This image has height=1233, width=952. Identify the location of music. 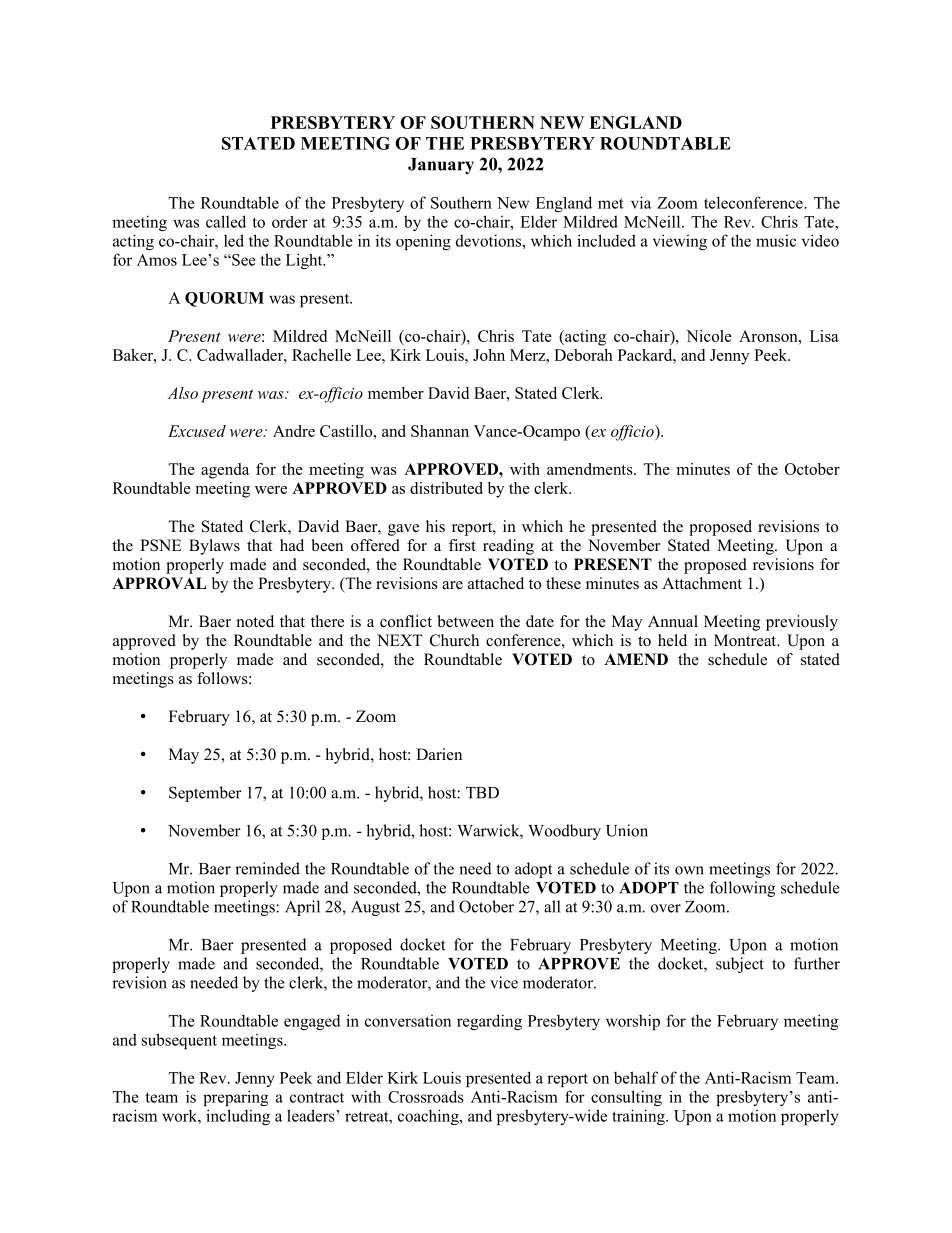
(776, 241).
